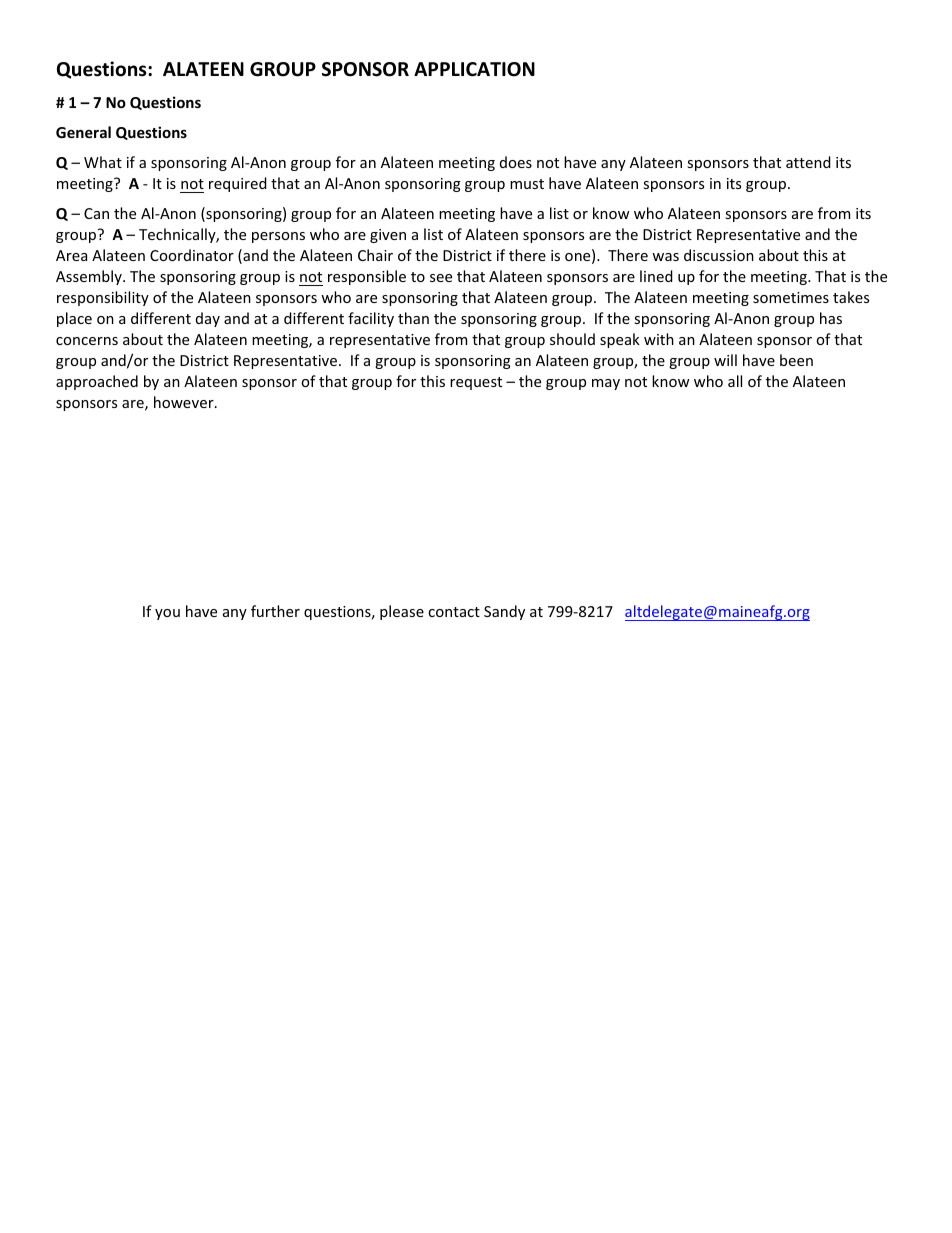  Describe the element at coordinates (441, 278) in the screenshot. I see `see` at that location.
